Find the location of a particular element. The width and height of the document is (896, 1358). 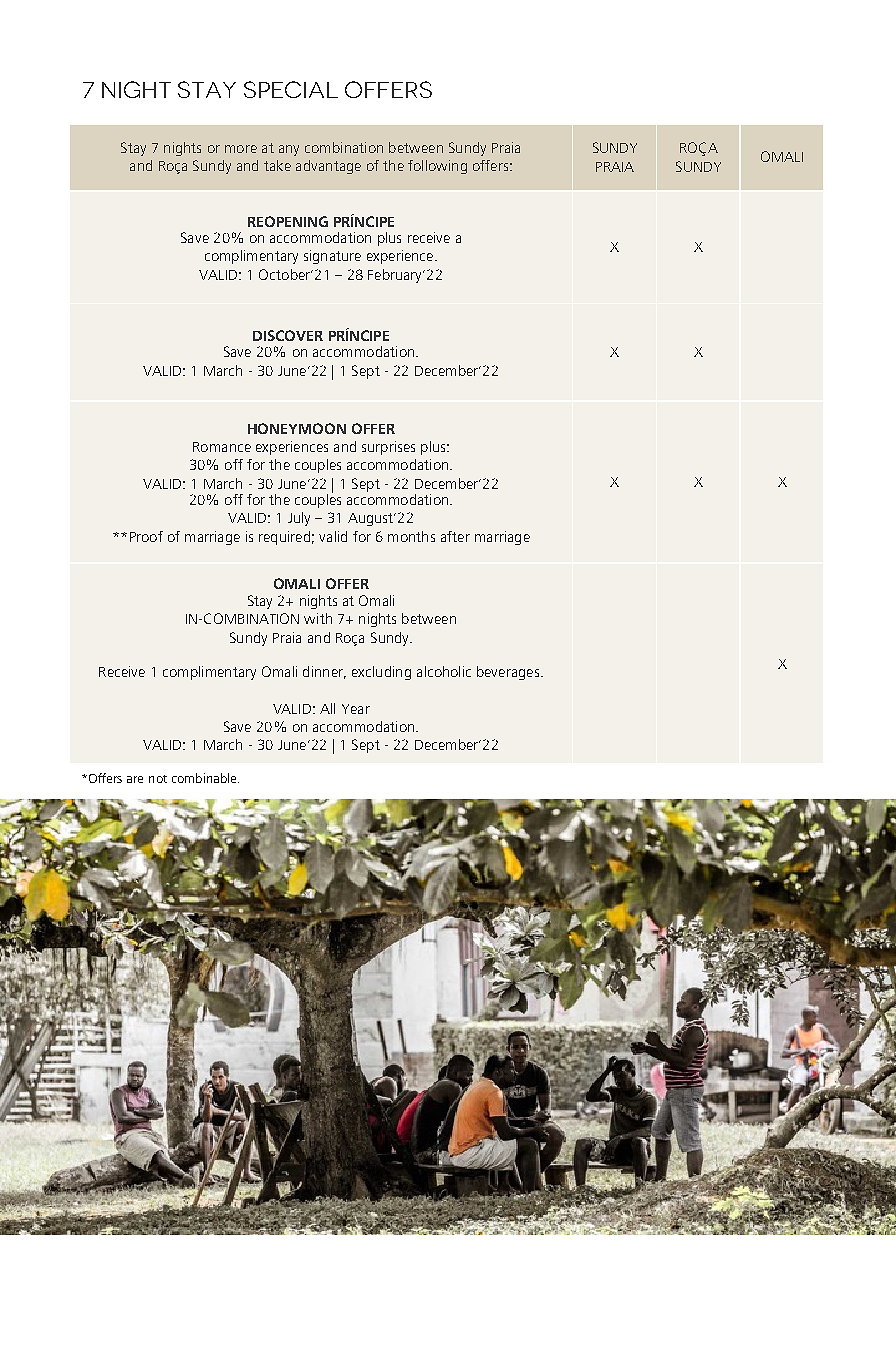

HONEYMOON is located at coordinates (297, 428).
